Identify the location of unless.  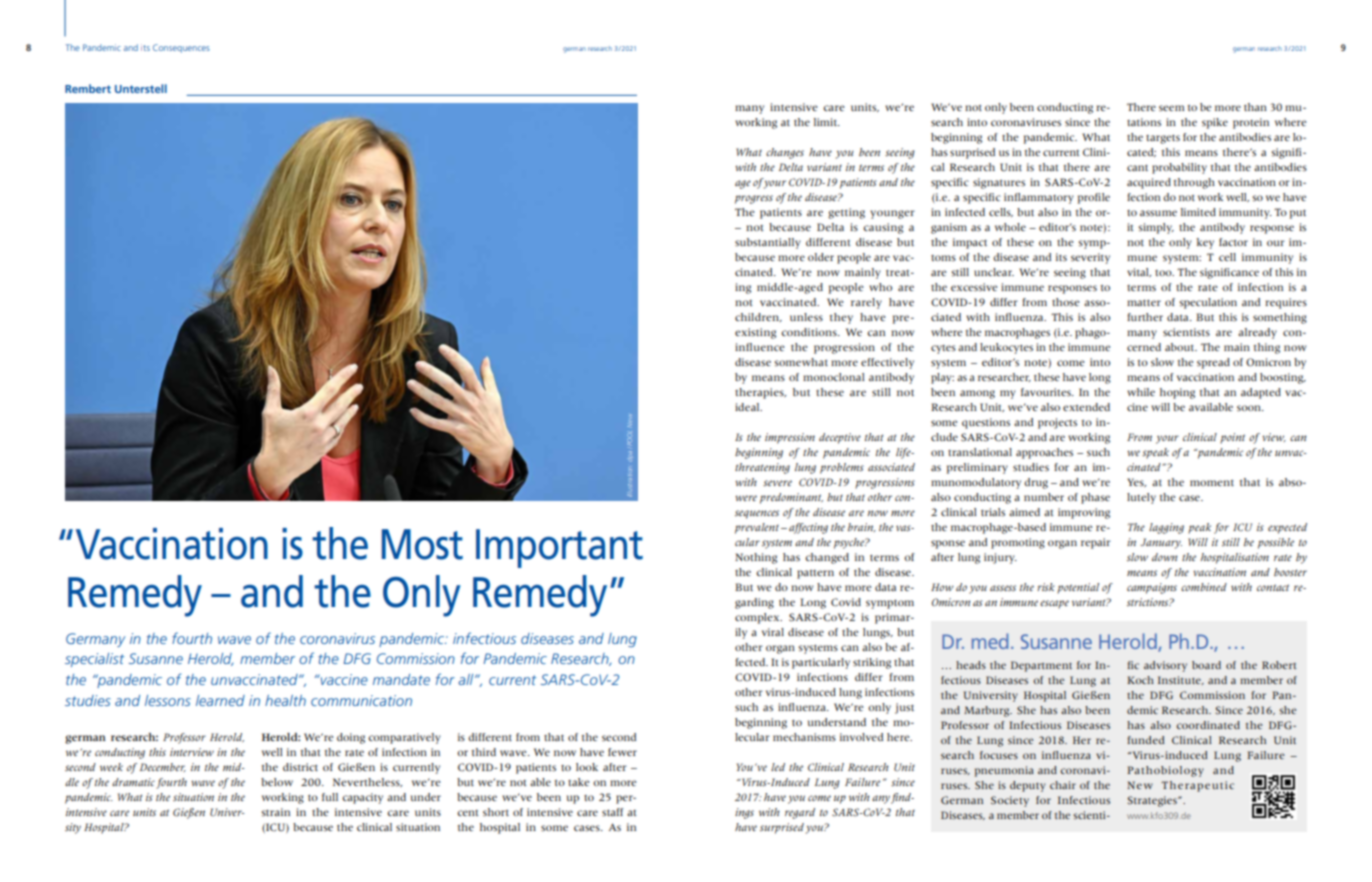
(806, 317).
